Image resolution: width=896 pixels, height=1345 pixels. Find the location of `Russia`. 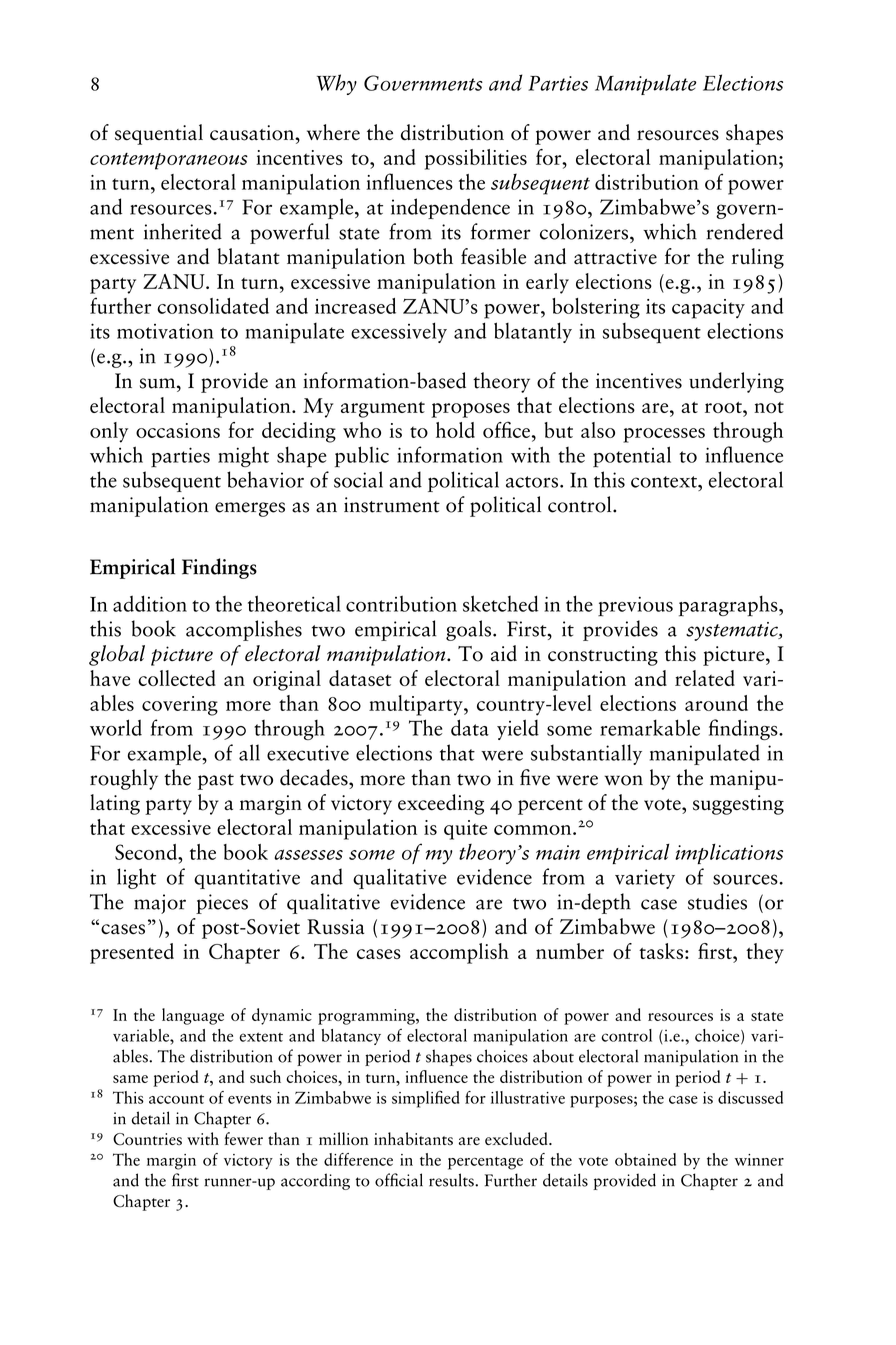

Russia is located at coordinates (335, 927).
